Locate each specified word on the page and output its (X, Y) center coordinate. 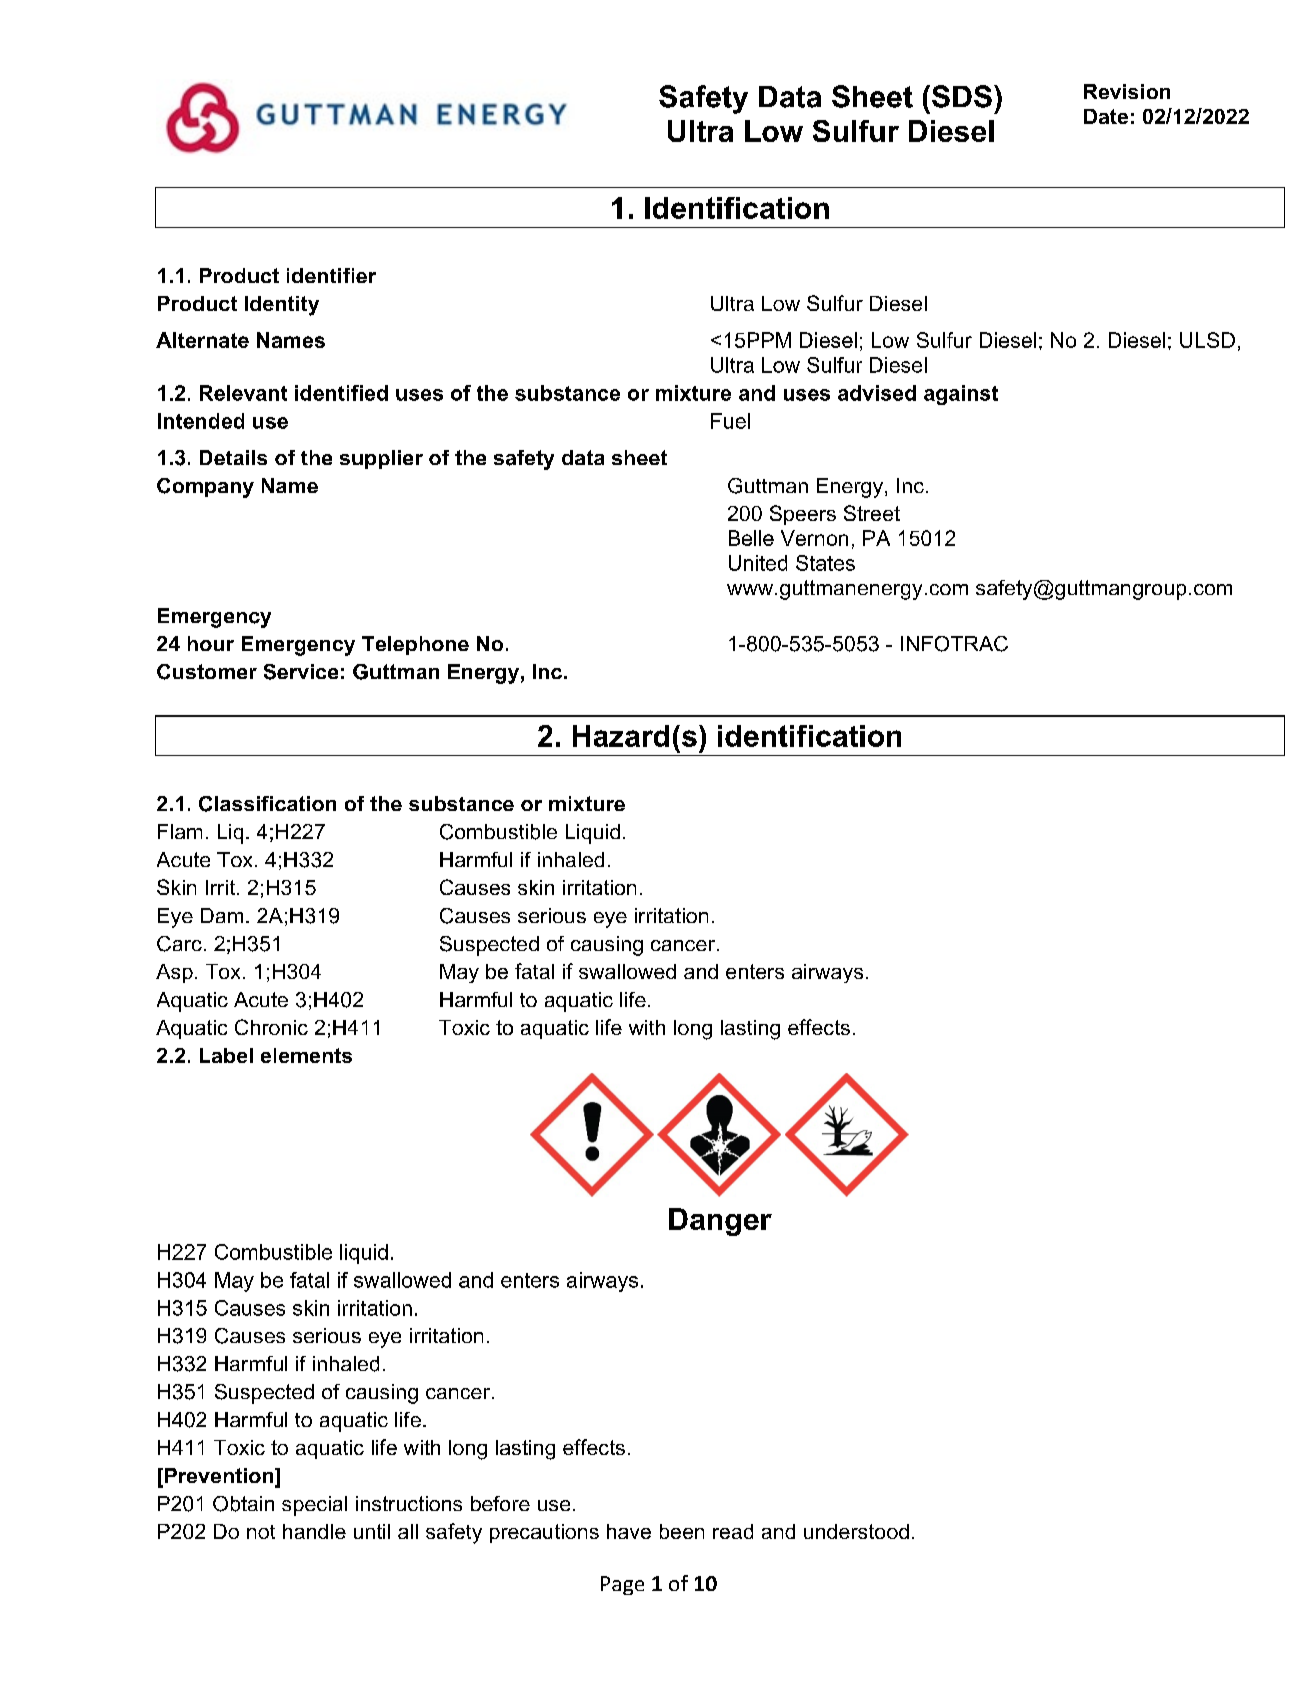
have (629, 1531)
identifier (331, 275)
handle (314, 1531)
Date (1106, 116)
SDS (962, 96)
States (825, 563)
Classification (267, 804)
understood (856, 1531)
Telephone (415, 645)
